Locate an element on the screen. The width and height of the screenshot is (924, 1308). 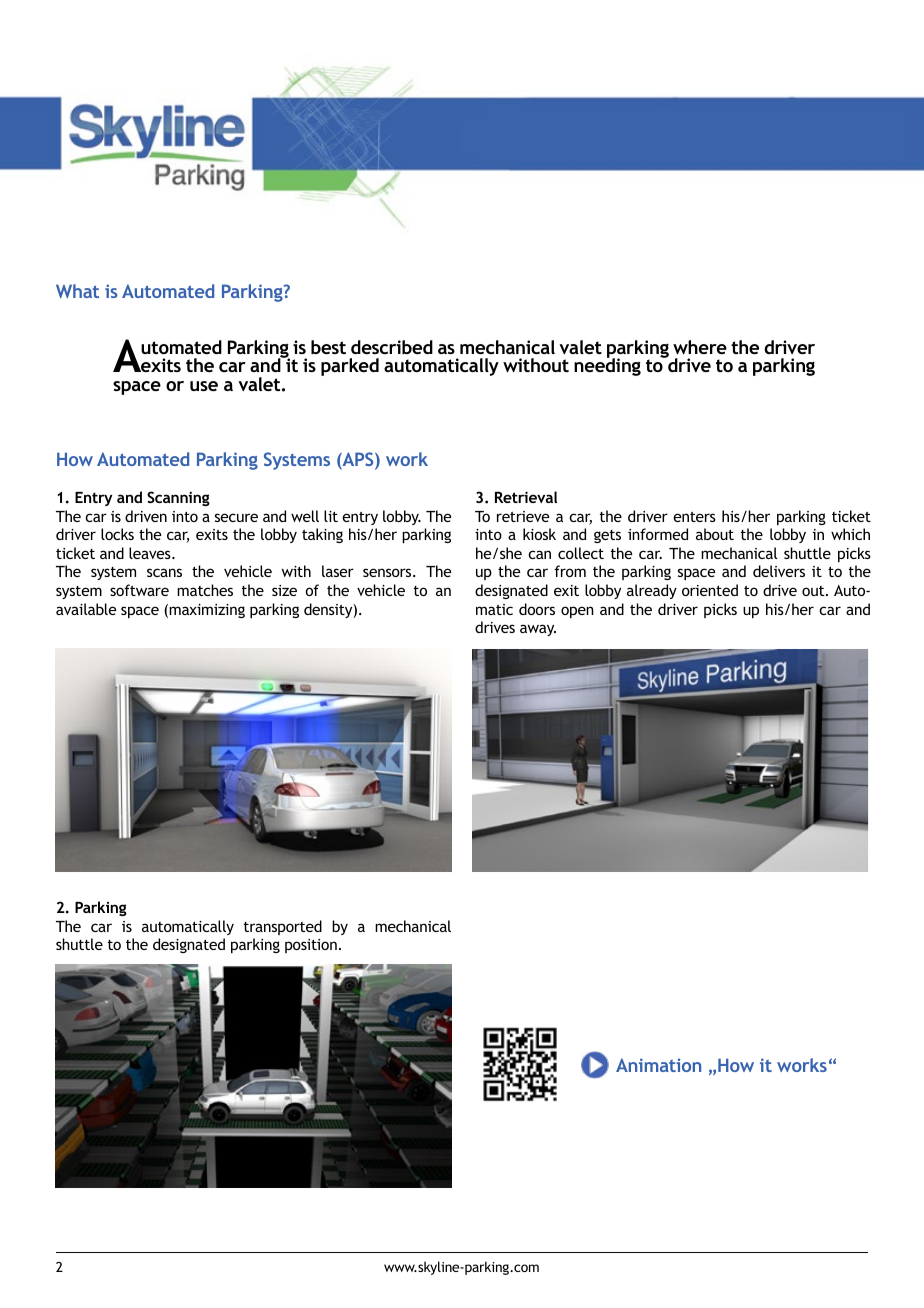
software is located at coordinates (139, 590).
